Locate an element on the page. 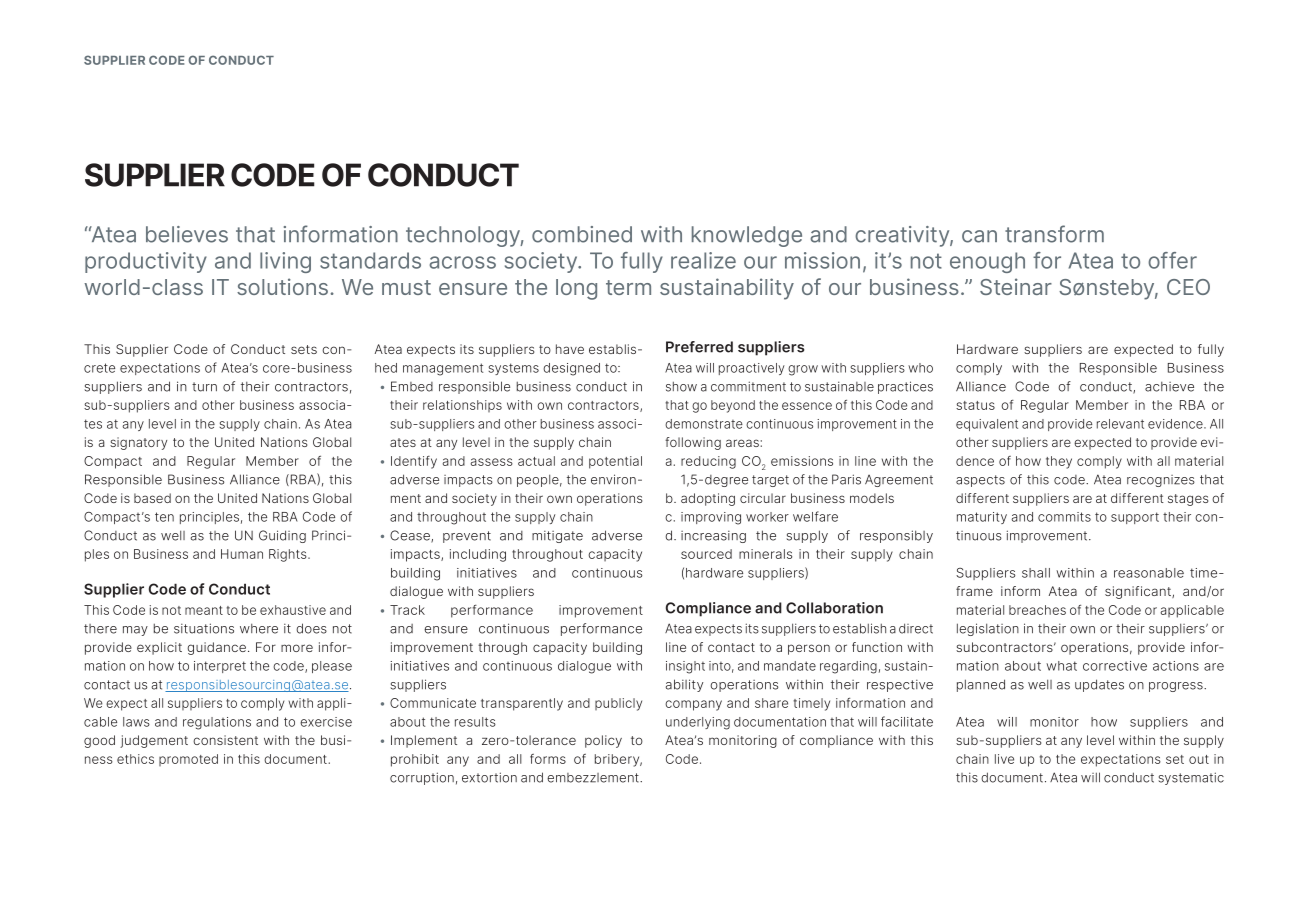 This document has height=924, width=1308. shall is located at coordinates (1036, 573).
